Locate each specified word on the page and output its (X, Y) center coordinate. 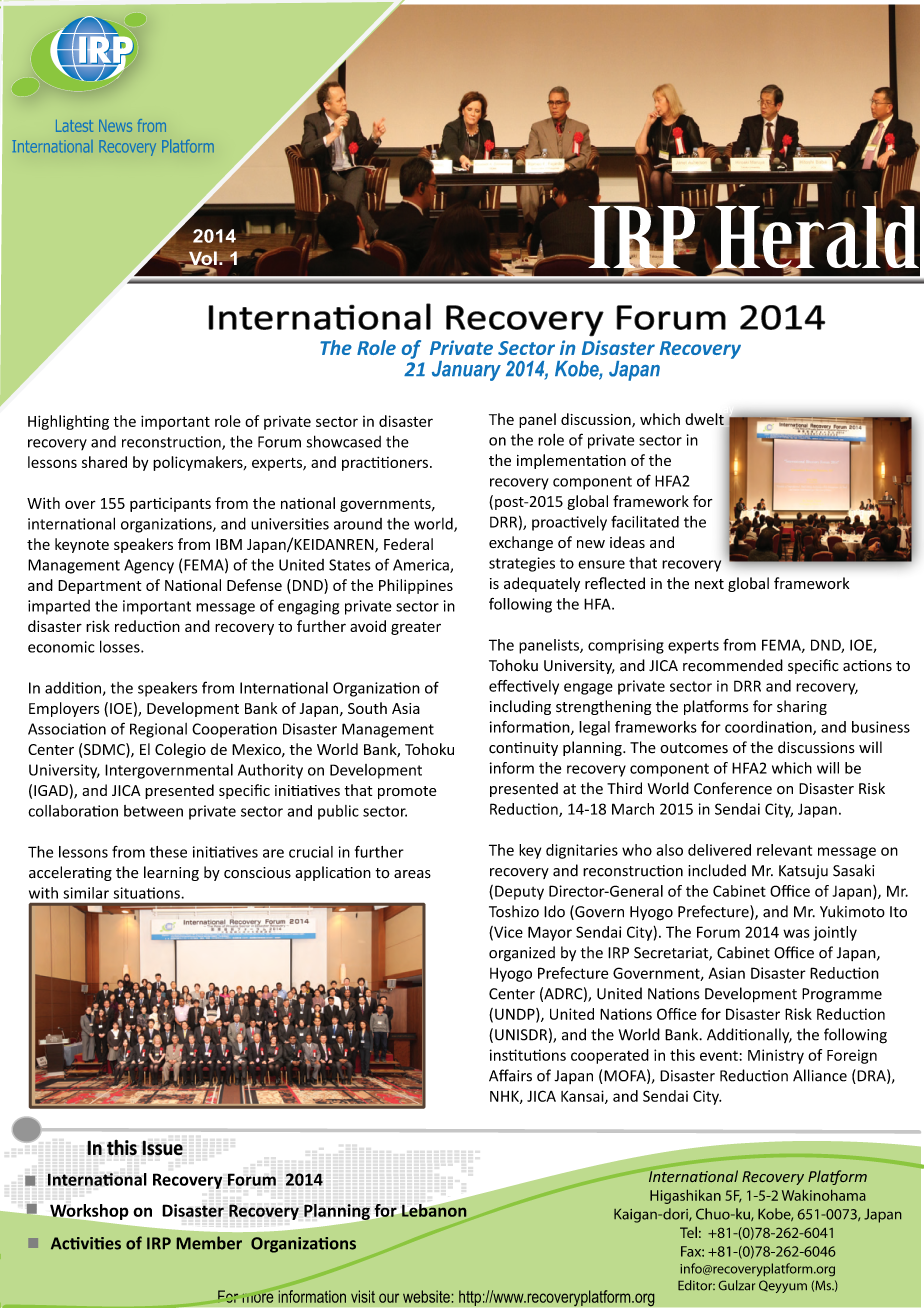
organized (522, 954)
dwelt (705, 420)
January (466, 371)
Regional (158, 730)
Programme (842, 995)
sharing (802, 707)
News (115, 126)
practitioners (385, 463)
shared (104, 462)
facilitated (645, 521)
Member (209, 1243)
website (426, 1296)
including (520, 707)
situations (147, 893)
